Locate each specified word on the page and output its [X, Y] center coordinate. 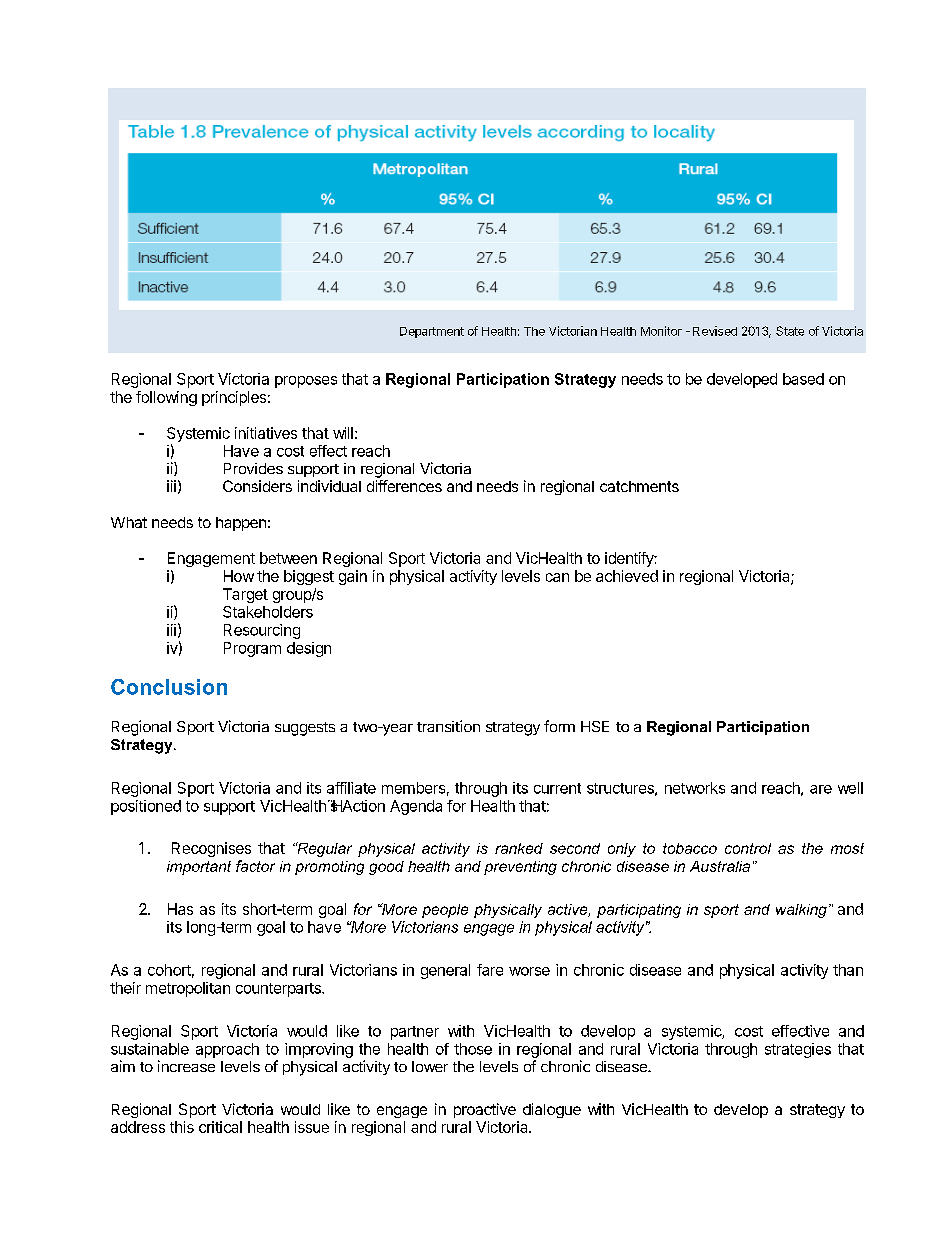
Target [245, 595]
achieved [627, 576]
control [748, 848]
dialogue [552, 1110]
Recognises [211, 849]
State [790, 331]
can [557, 577]
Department [432, 332]
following [166, 398]
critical [220, 1127]
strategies [798, 1050]
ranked [519, 848]
